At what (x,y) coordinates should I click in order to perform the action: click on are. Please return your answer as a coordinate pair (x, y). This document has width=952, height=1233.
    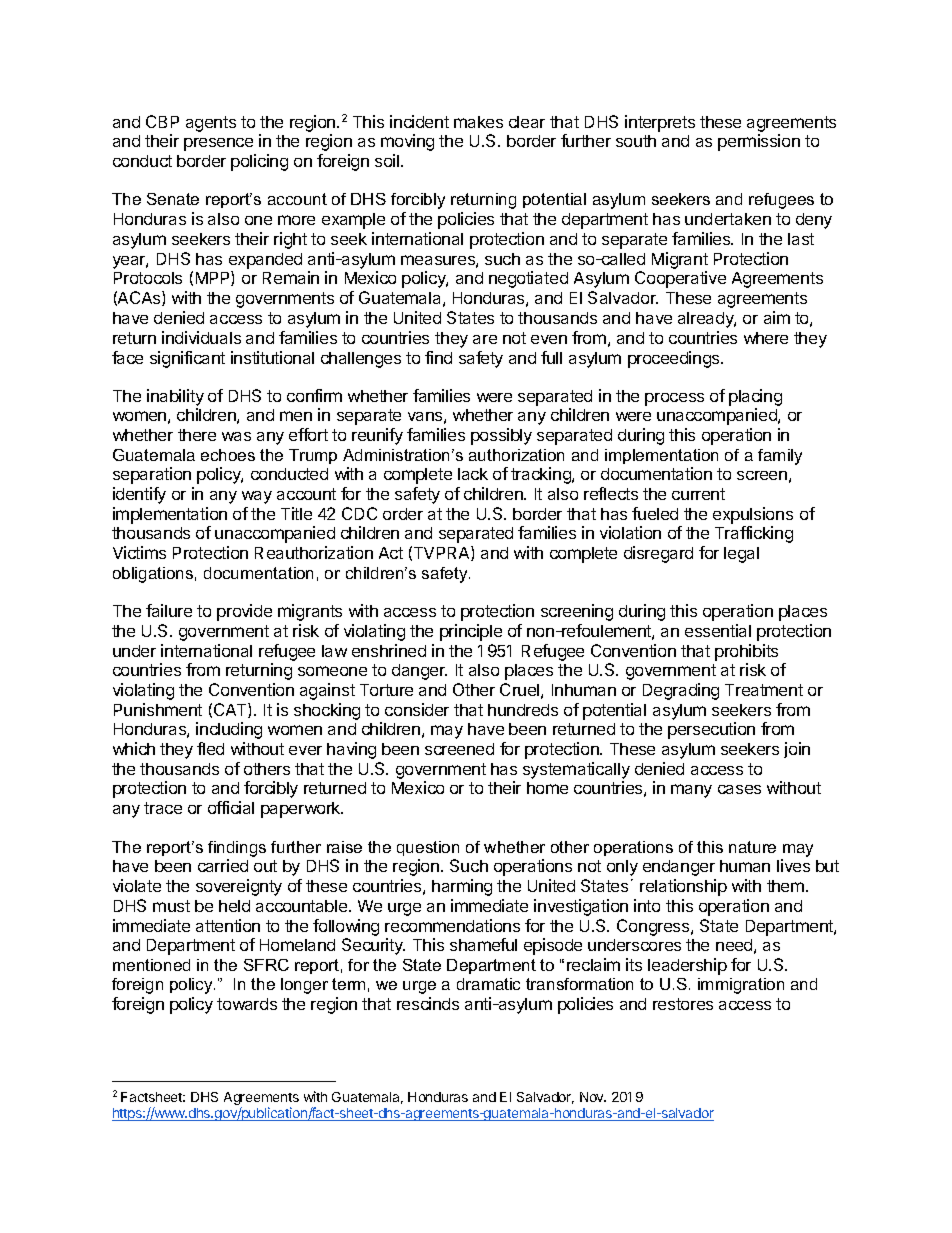
    Looking at the image, I should click on (485, 339).
